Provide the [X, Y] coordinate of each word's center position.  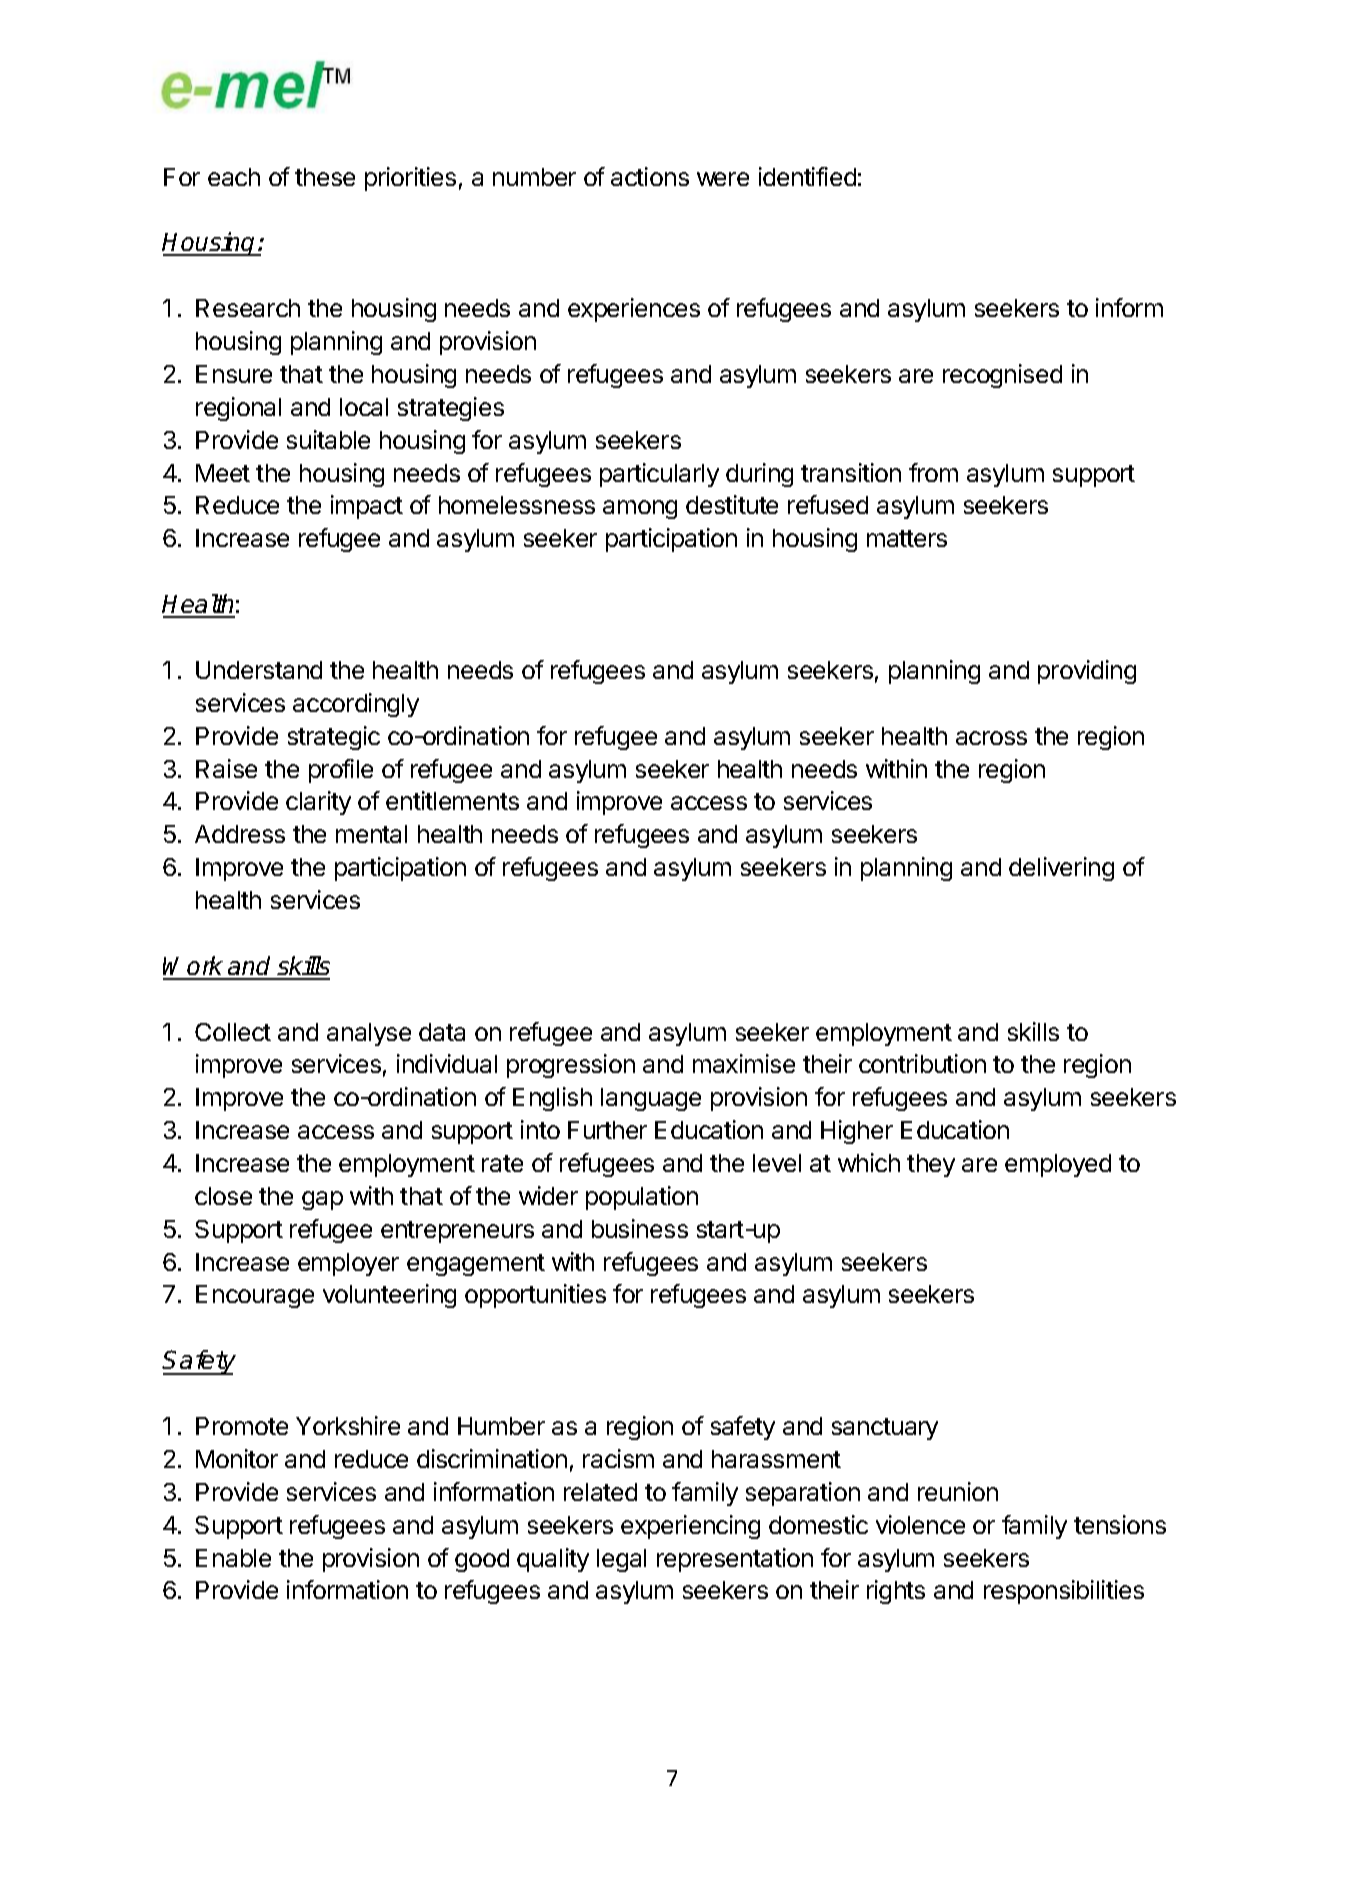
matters [907, 538]
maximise [744, 1063]
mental [371, 834]
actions [650, 176]
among [640, 509]
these [325, 177]
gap [322, 1200]
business [640, 1228]
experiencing [690, 1527]
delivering [1061, 869]
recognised [1002, 376]
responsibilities [1064, 1592]
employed [1058, 1165]
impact [367, 507]
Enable [233, 1558]
